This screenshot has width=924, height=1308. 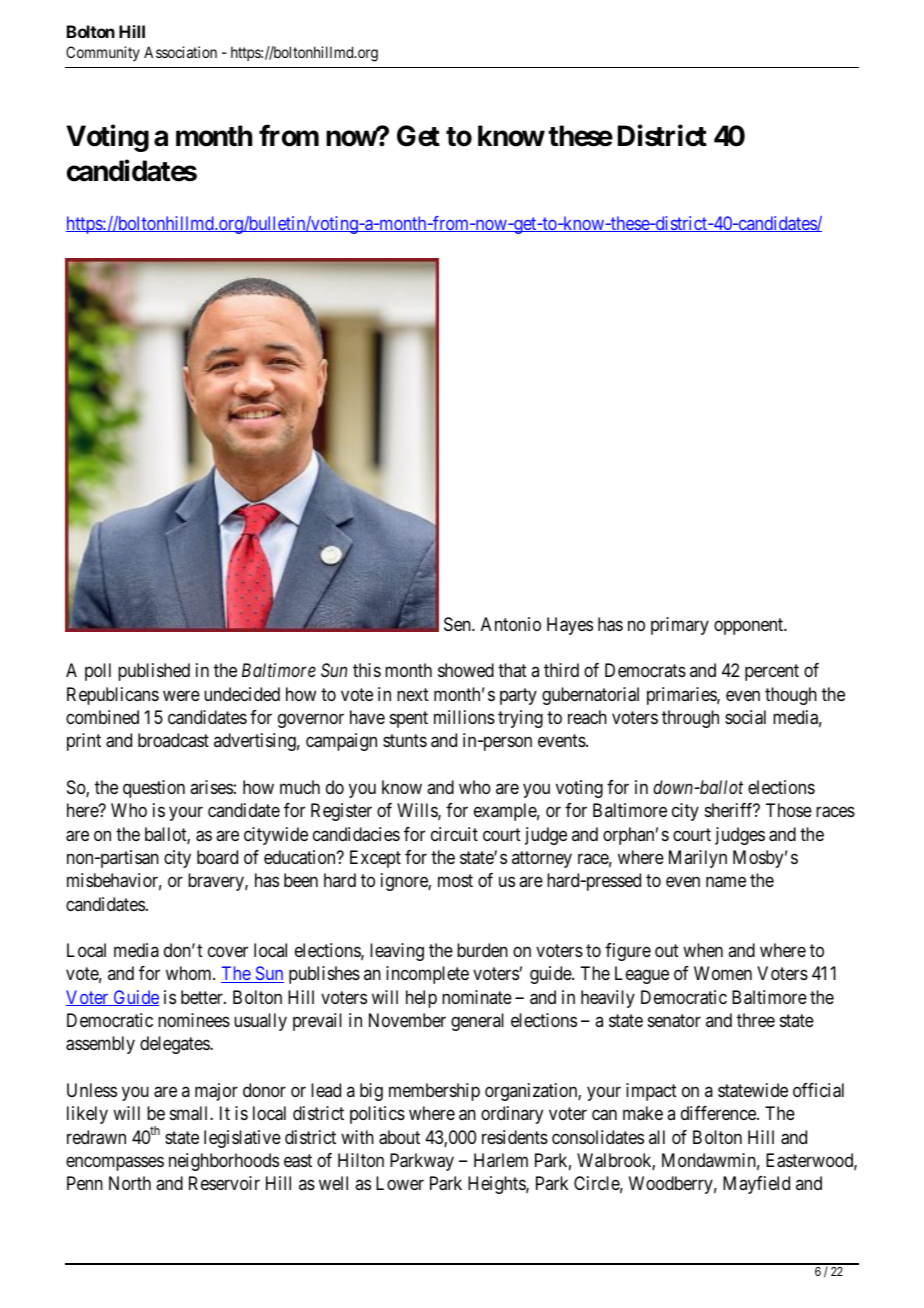 What do you see at coordinates (103, 53) in the screenshot?
I see `Community` at bounding box center [103, 53].
